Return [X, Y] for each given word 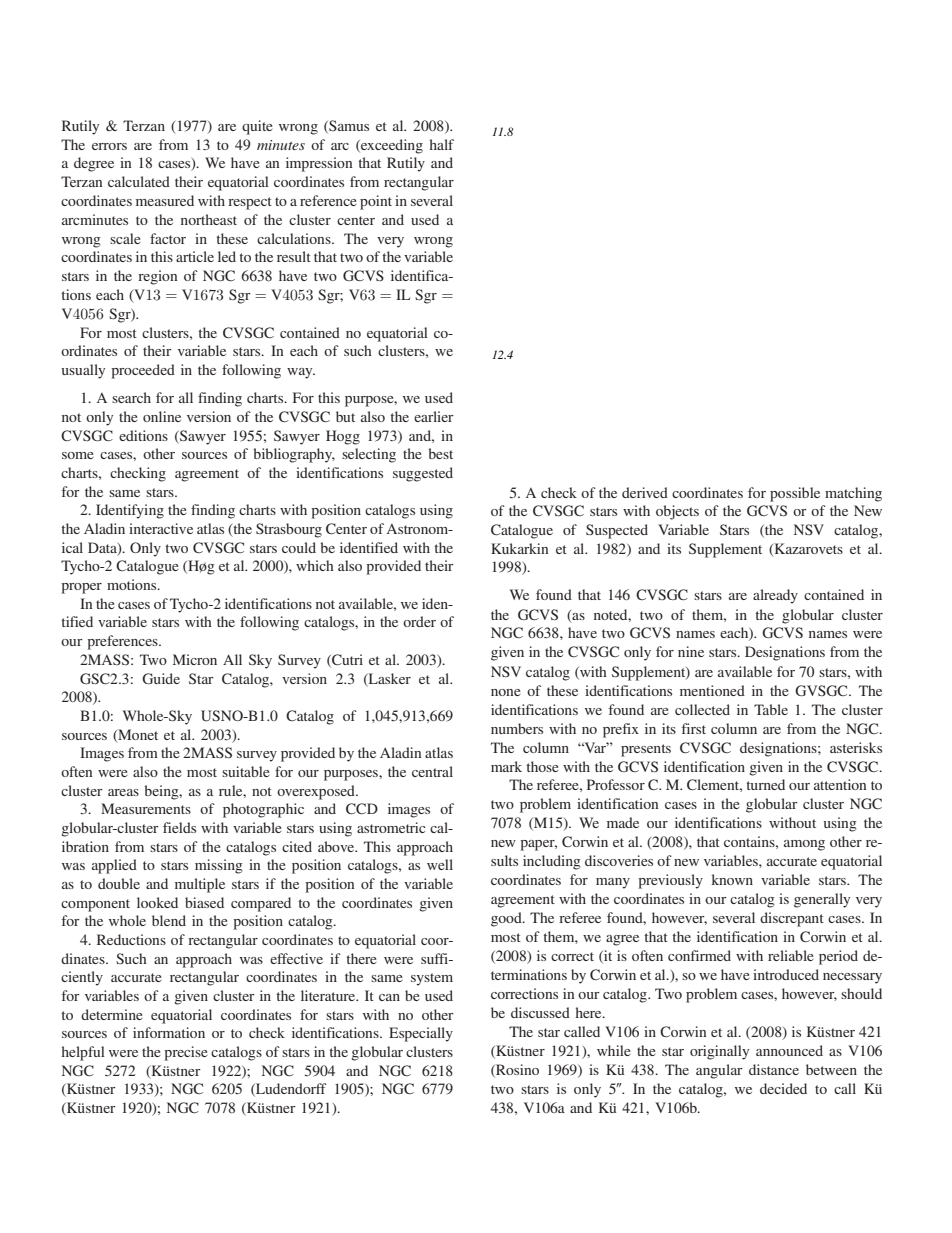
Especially [421, 1034]
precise [186, 1053]
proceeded [143, 371]
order [419, 621]
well [440, 864]
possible [795, 494]
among [804, 845]
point [376, 202]
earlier [434, 416]
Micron [195, 659]
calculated [139, 181]
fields [179, 827]
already [775, 596]
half [442, 144]
